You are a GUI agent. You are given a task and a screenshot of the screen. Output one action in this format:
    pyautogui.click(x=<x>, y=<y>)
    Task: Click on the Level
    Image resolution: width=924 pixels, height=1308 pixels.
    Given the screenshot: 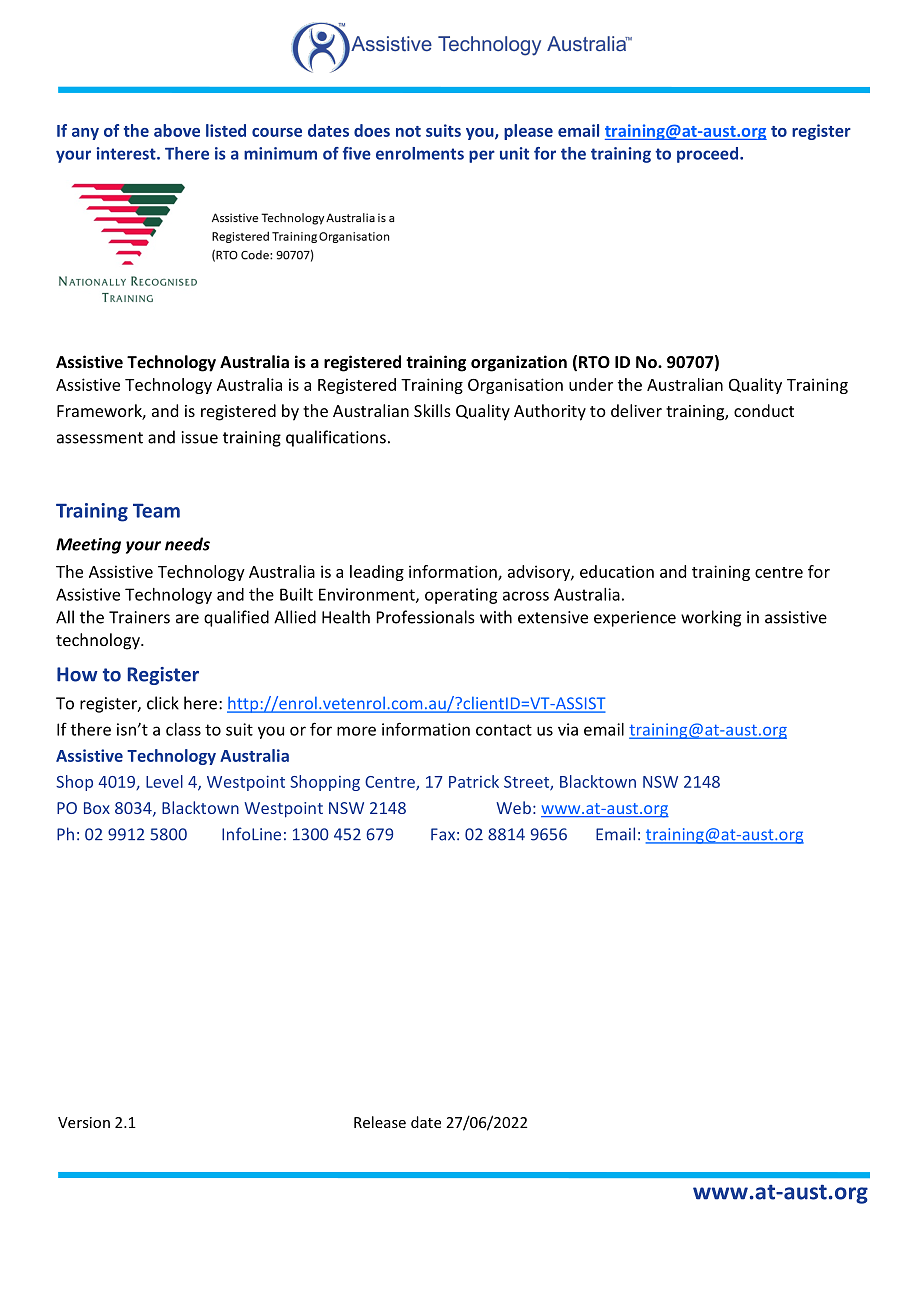 What is the action you would take?
    pyautogui.click(x=164, y=781)
